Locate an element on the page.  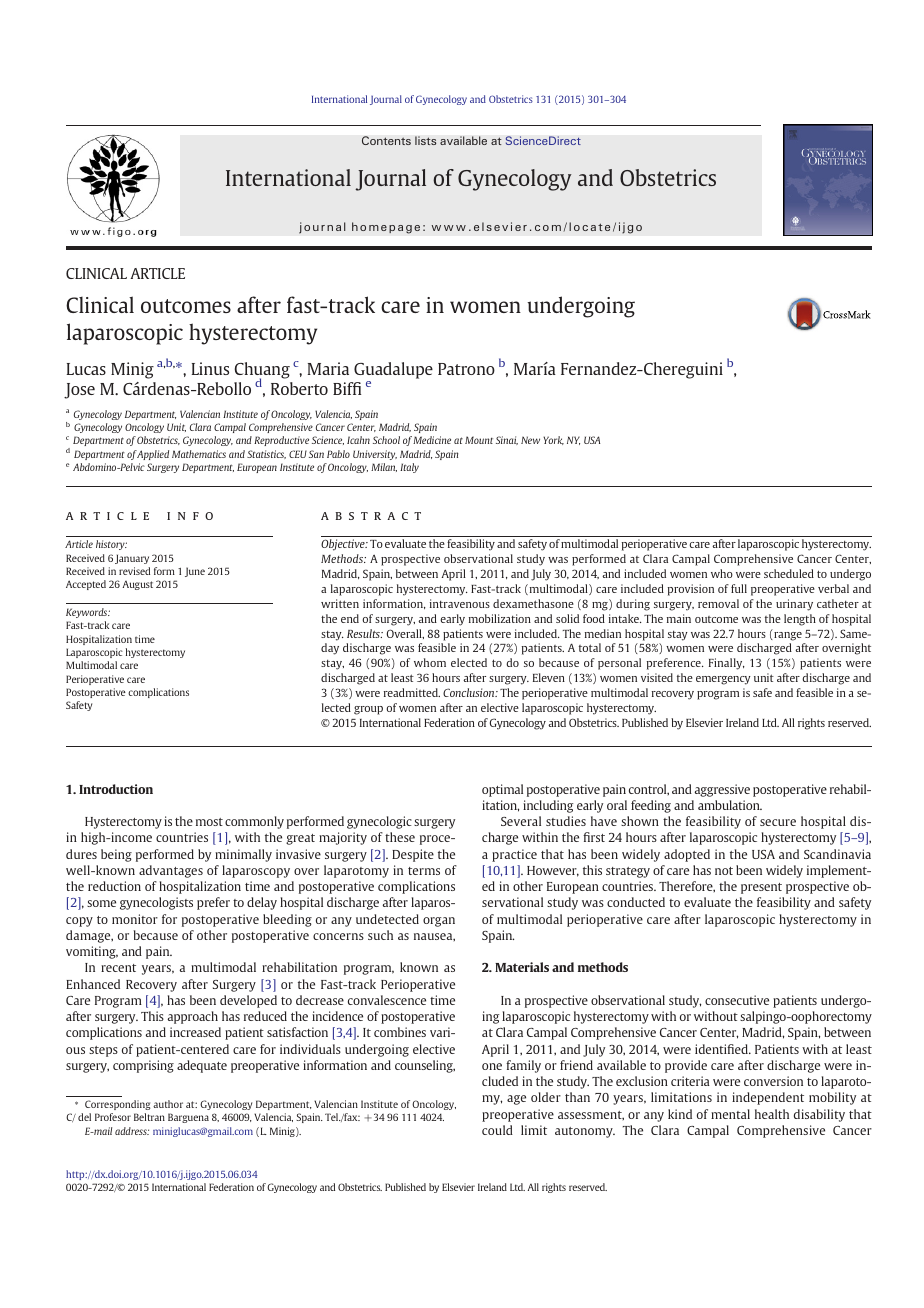
could is located at coordinates (497, 1130).
